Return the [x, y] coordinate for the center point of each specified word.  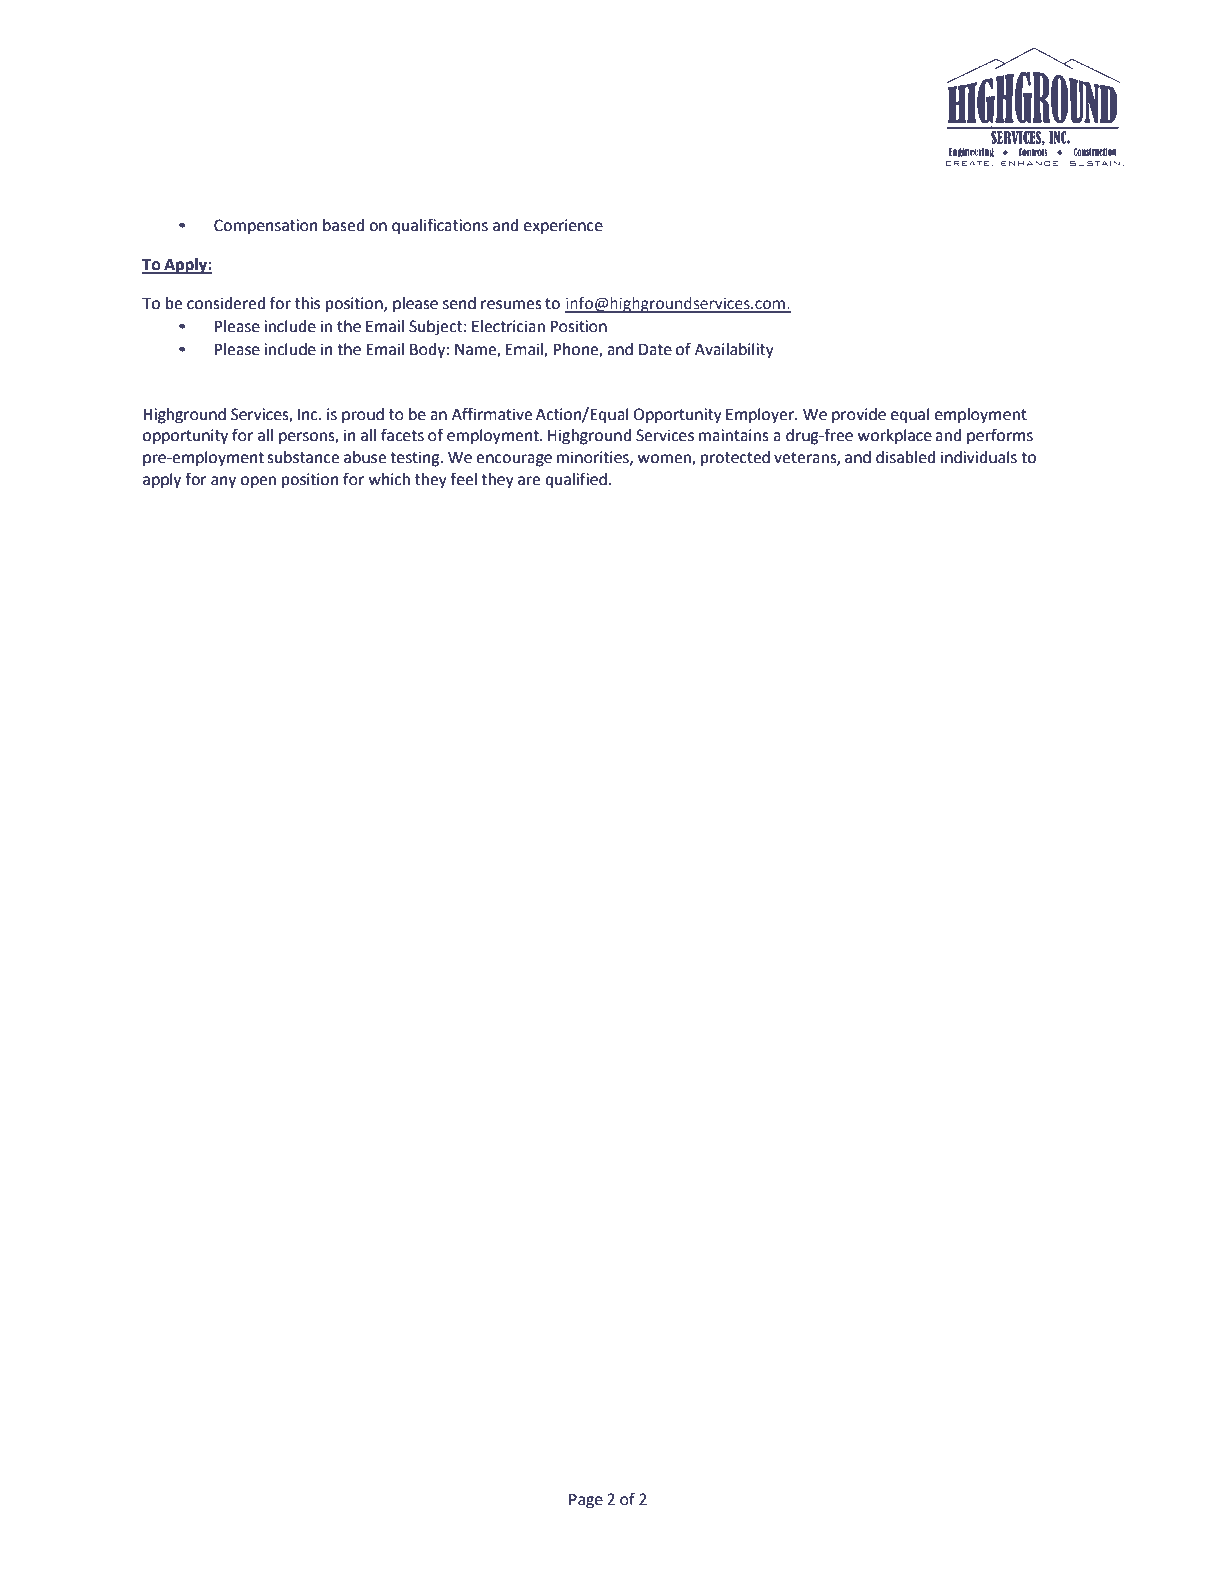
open [258, 482]
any [223, 482]
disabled [905, 457]
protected [735, 459]
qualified [576, 480]
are [529, 481]
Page [586, 1501]
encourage [514, 460]
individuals [979, 457]
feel [463, 479]
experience [563, 227]
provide [859, 416]
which [389, 479]
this [307, 303]
